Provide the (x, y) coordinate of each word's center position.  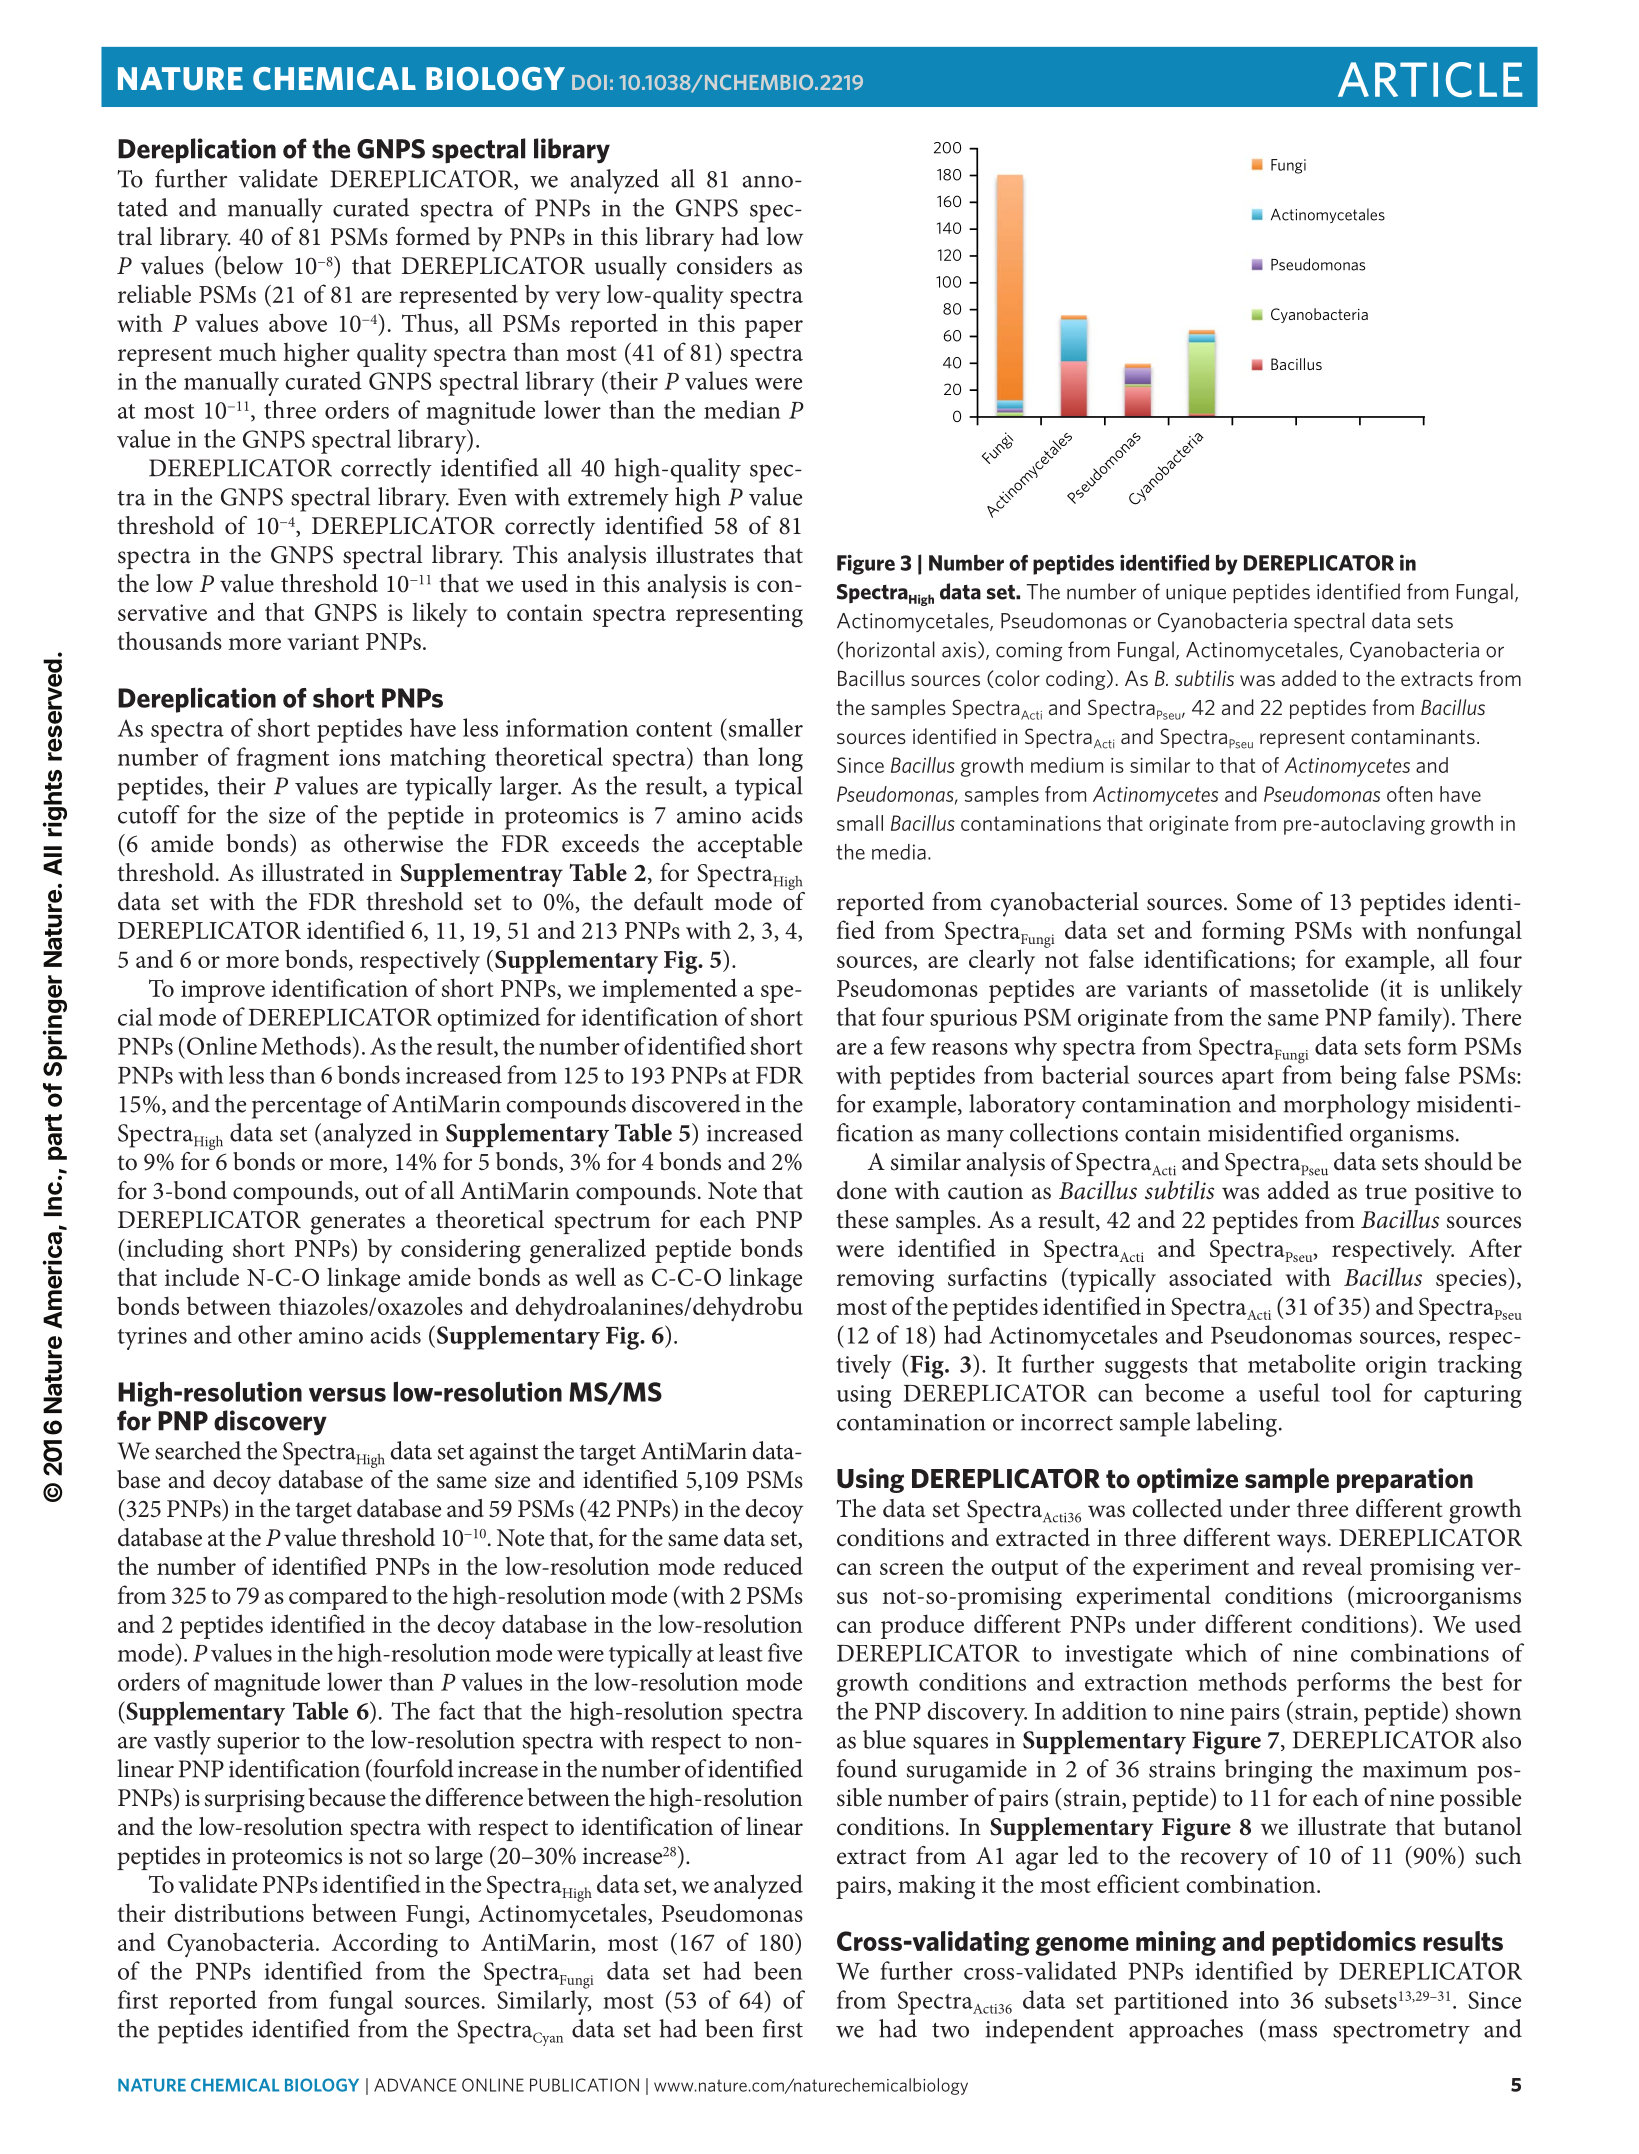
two (950, 2030)
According (385, 1945)
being (1368, 1077)
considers (724, 265)
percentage (306, 1108)
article (1430, 80)
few (908, 1045)
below (251, 265)
